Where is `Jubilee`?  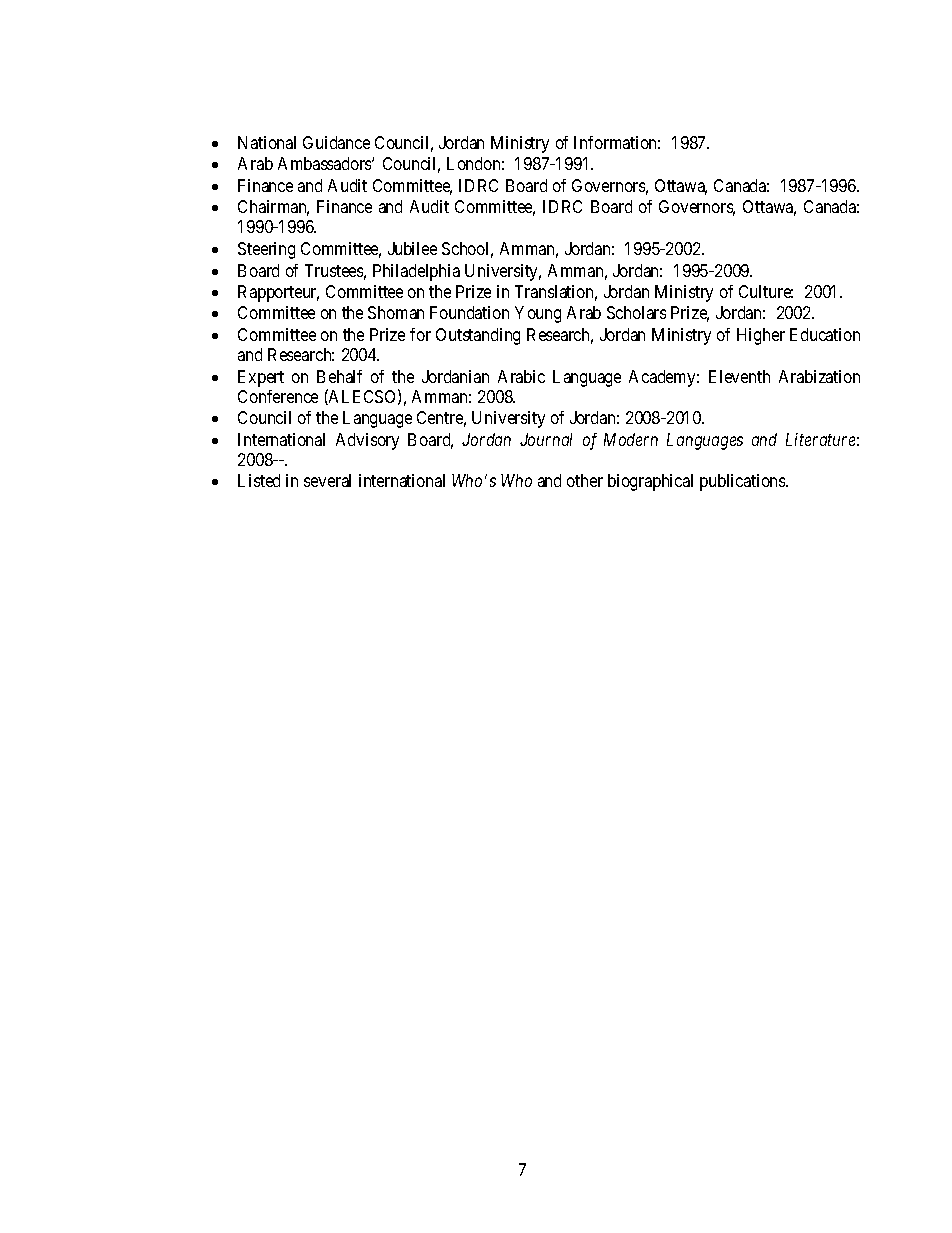 Jubilee is located at coordinates (412, 248).
